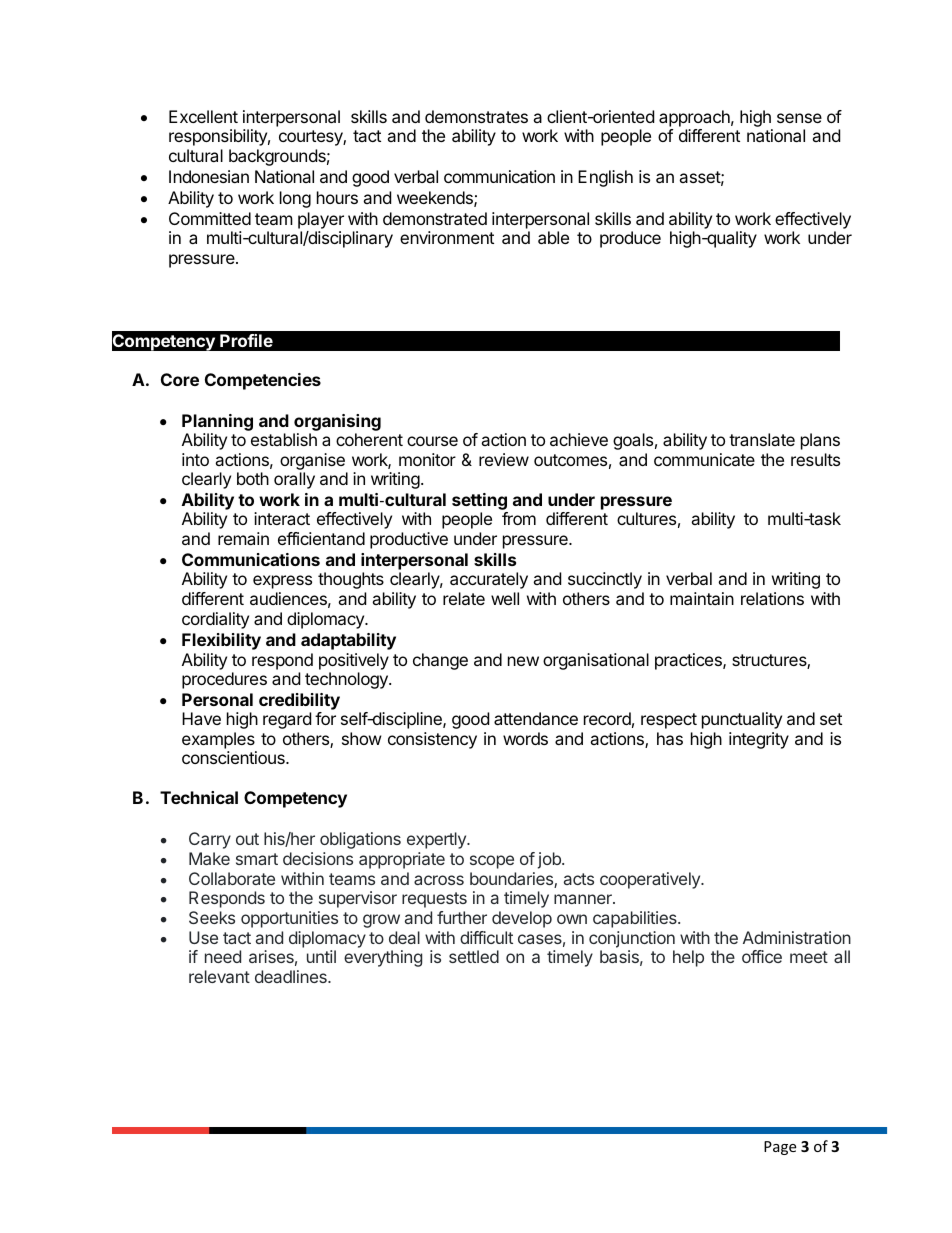 This document has width=952, height=1233. Describe the element at coordinates (287, 720) in the document. I see `regard` at that location.
